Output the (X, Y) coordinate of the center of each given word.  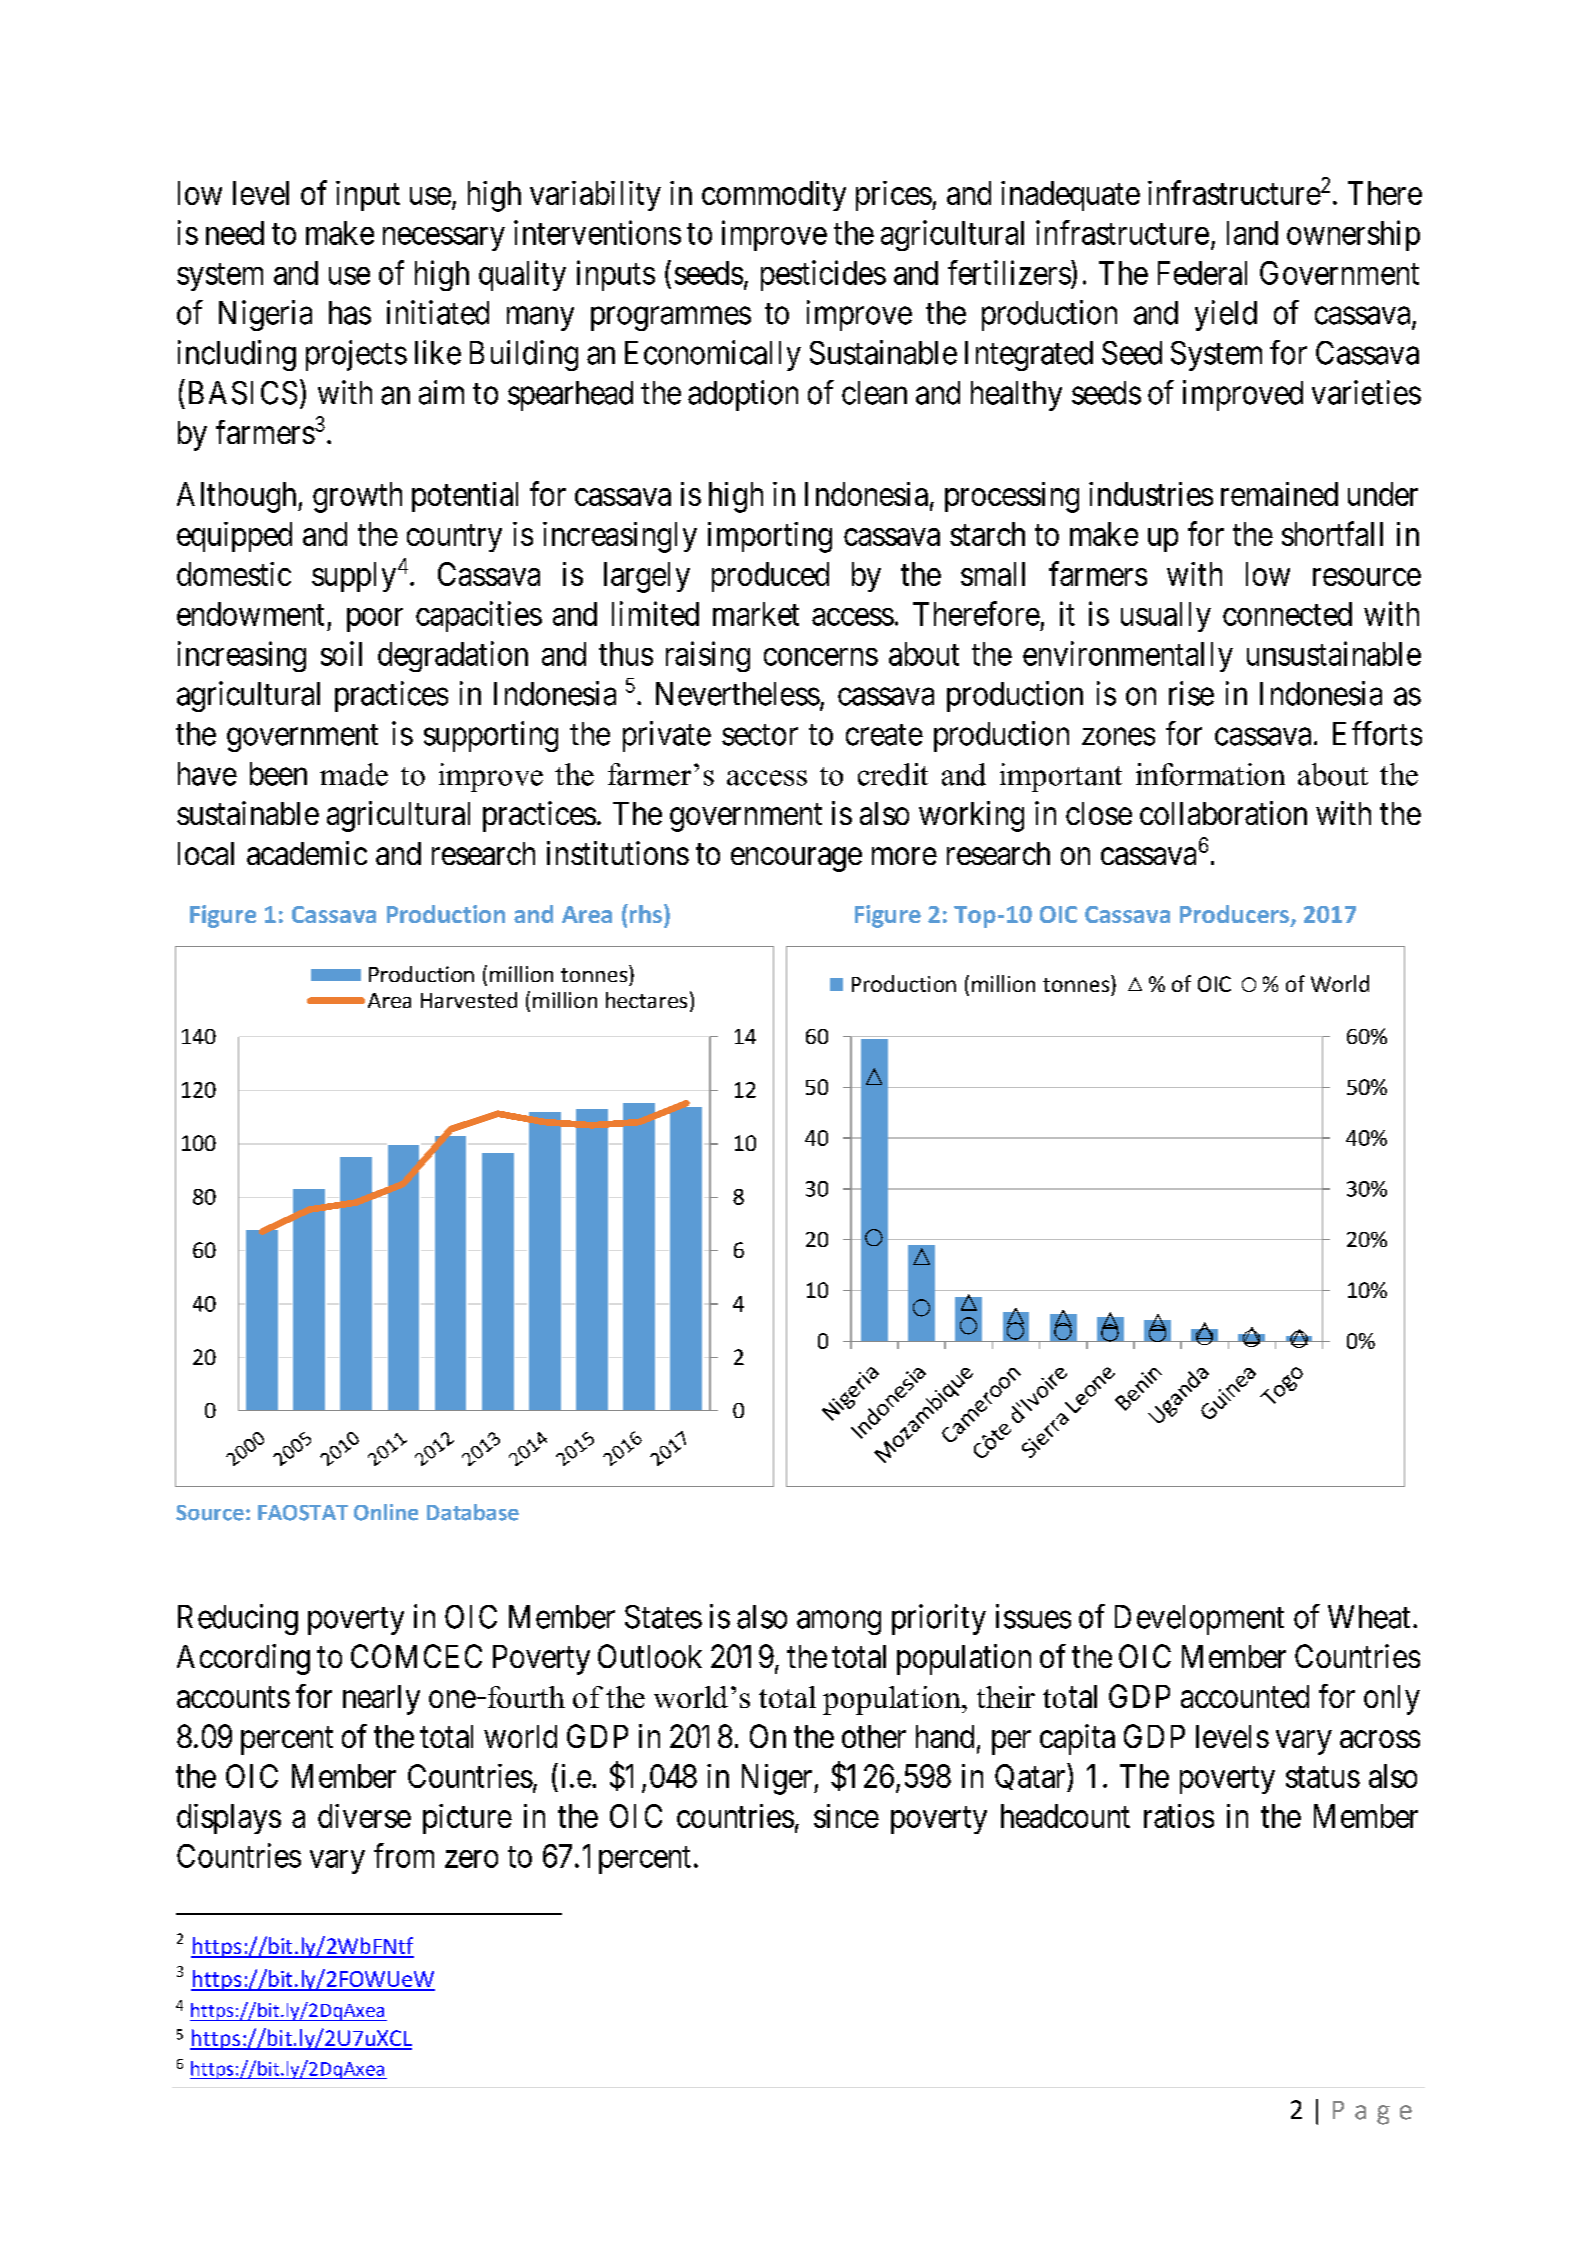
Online (386, 1512)
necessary (444, 239)
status (1323, 1777)
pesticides (823, 275)
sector (760, 735)
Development (1199, 1620)
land (1252, 233)
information (1210, 774)
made (354, 774)
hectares (646, 1000)
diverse (364, 1816)
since (846, 1816)
